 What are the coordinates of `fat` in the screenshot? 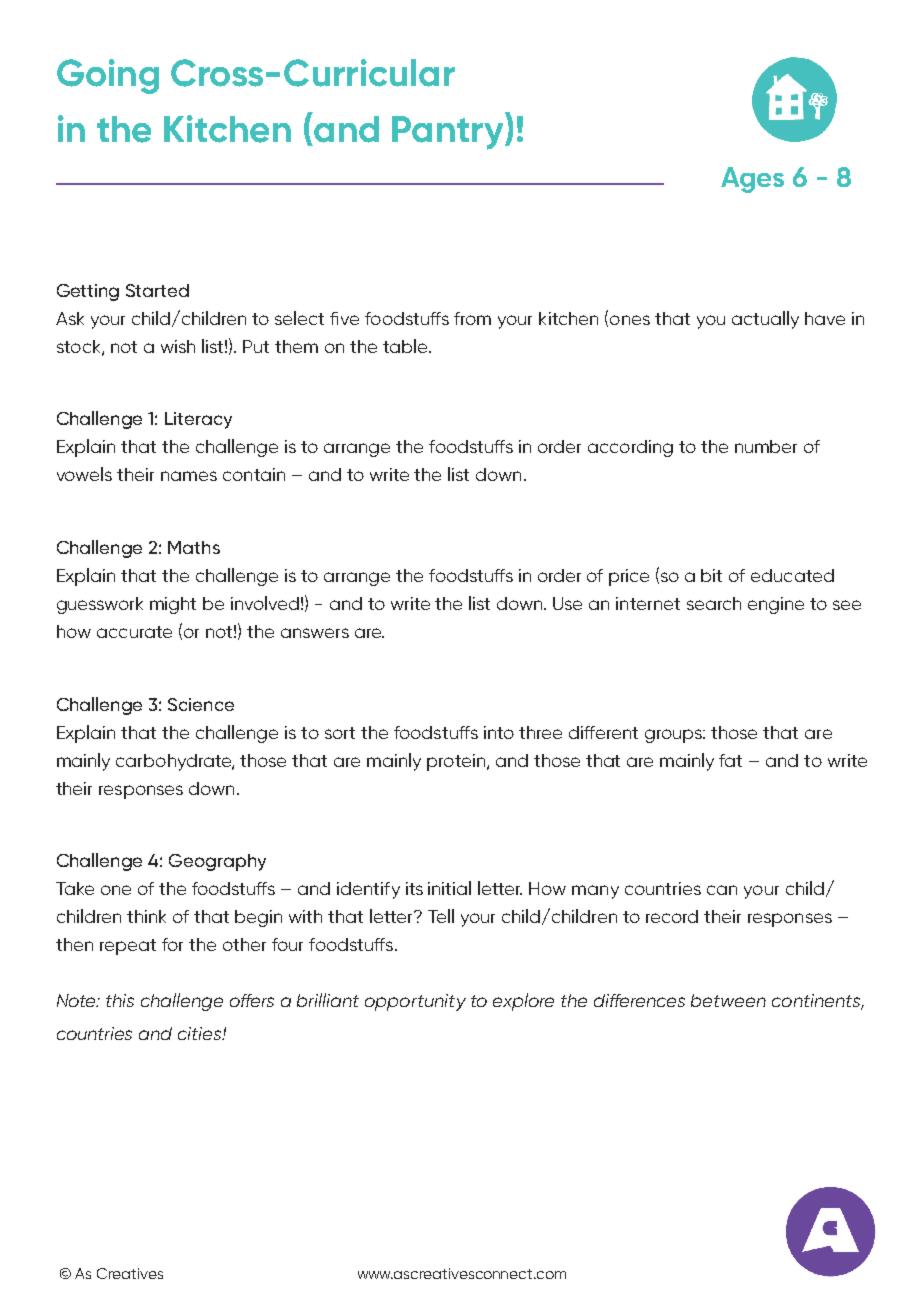 It's located at (730, 760).
